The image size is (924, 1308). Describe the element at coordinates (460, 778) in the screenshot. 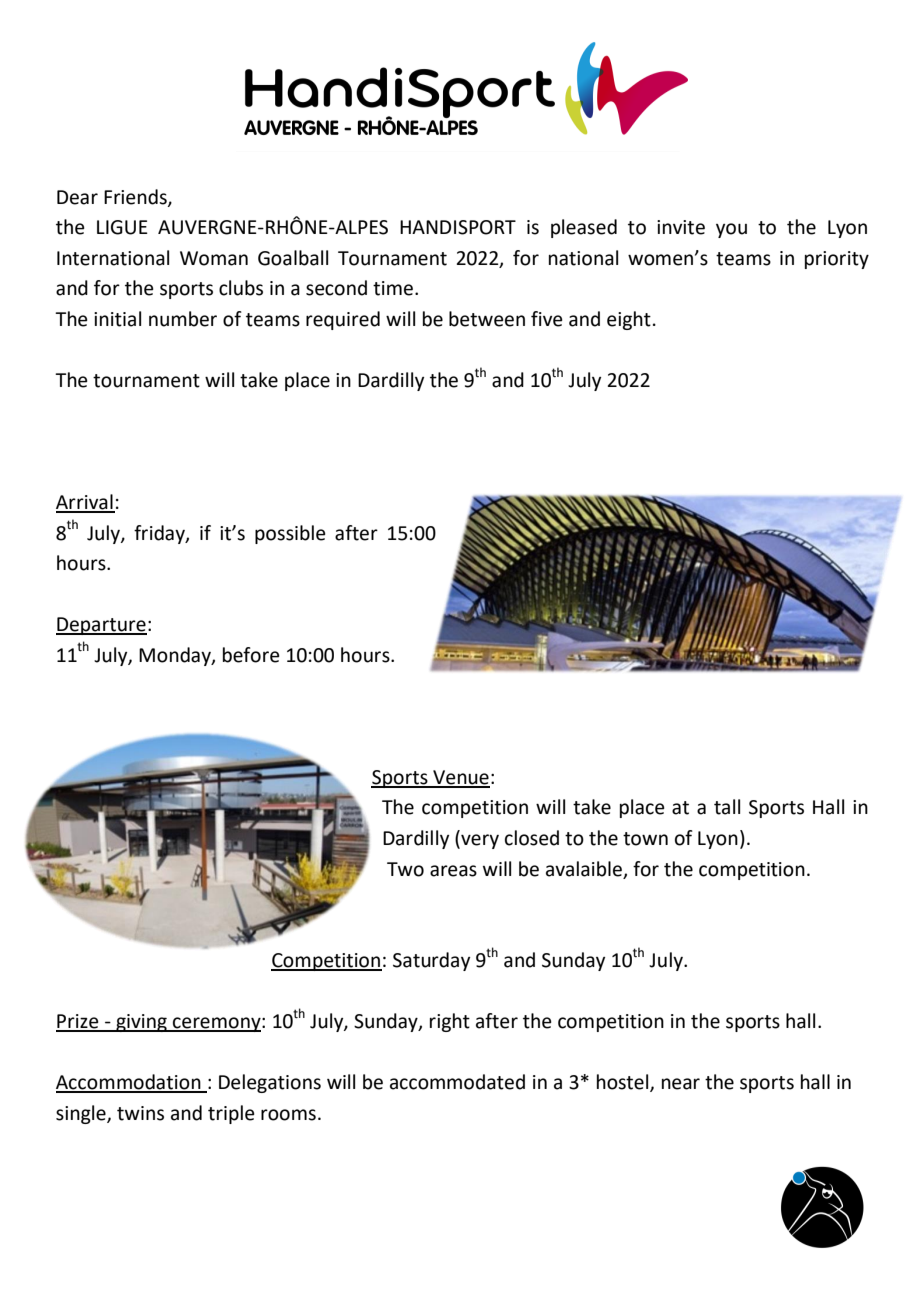

I see `Venue` at that location.
